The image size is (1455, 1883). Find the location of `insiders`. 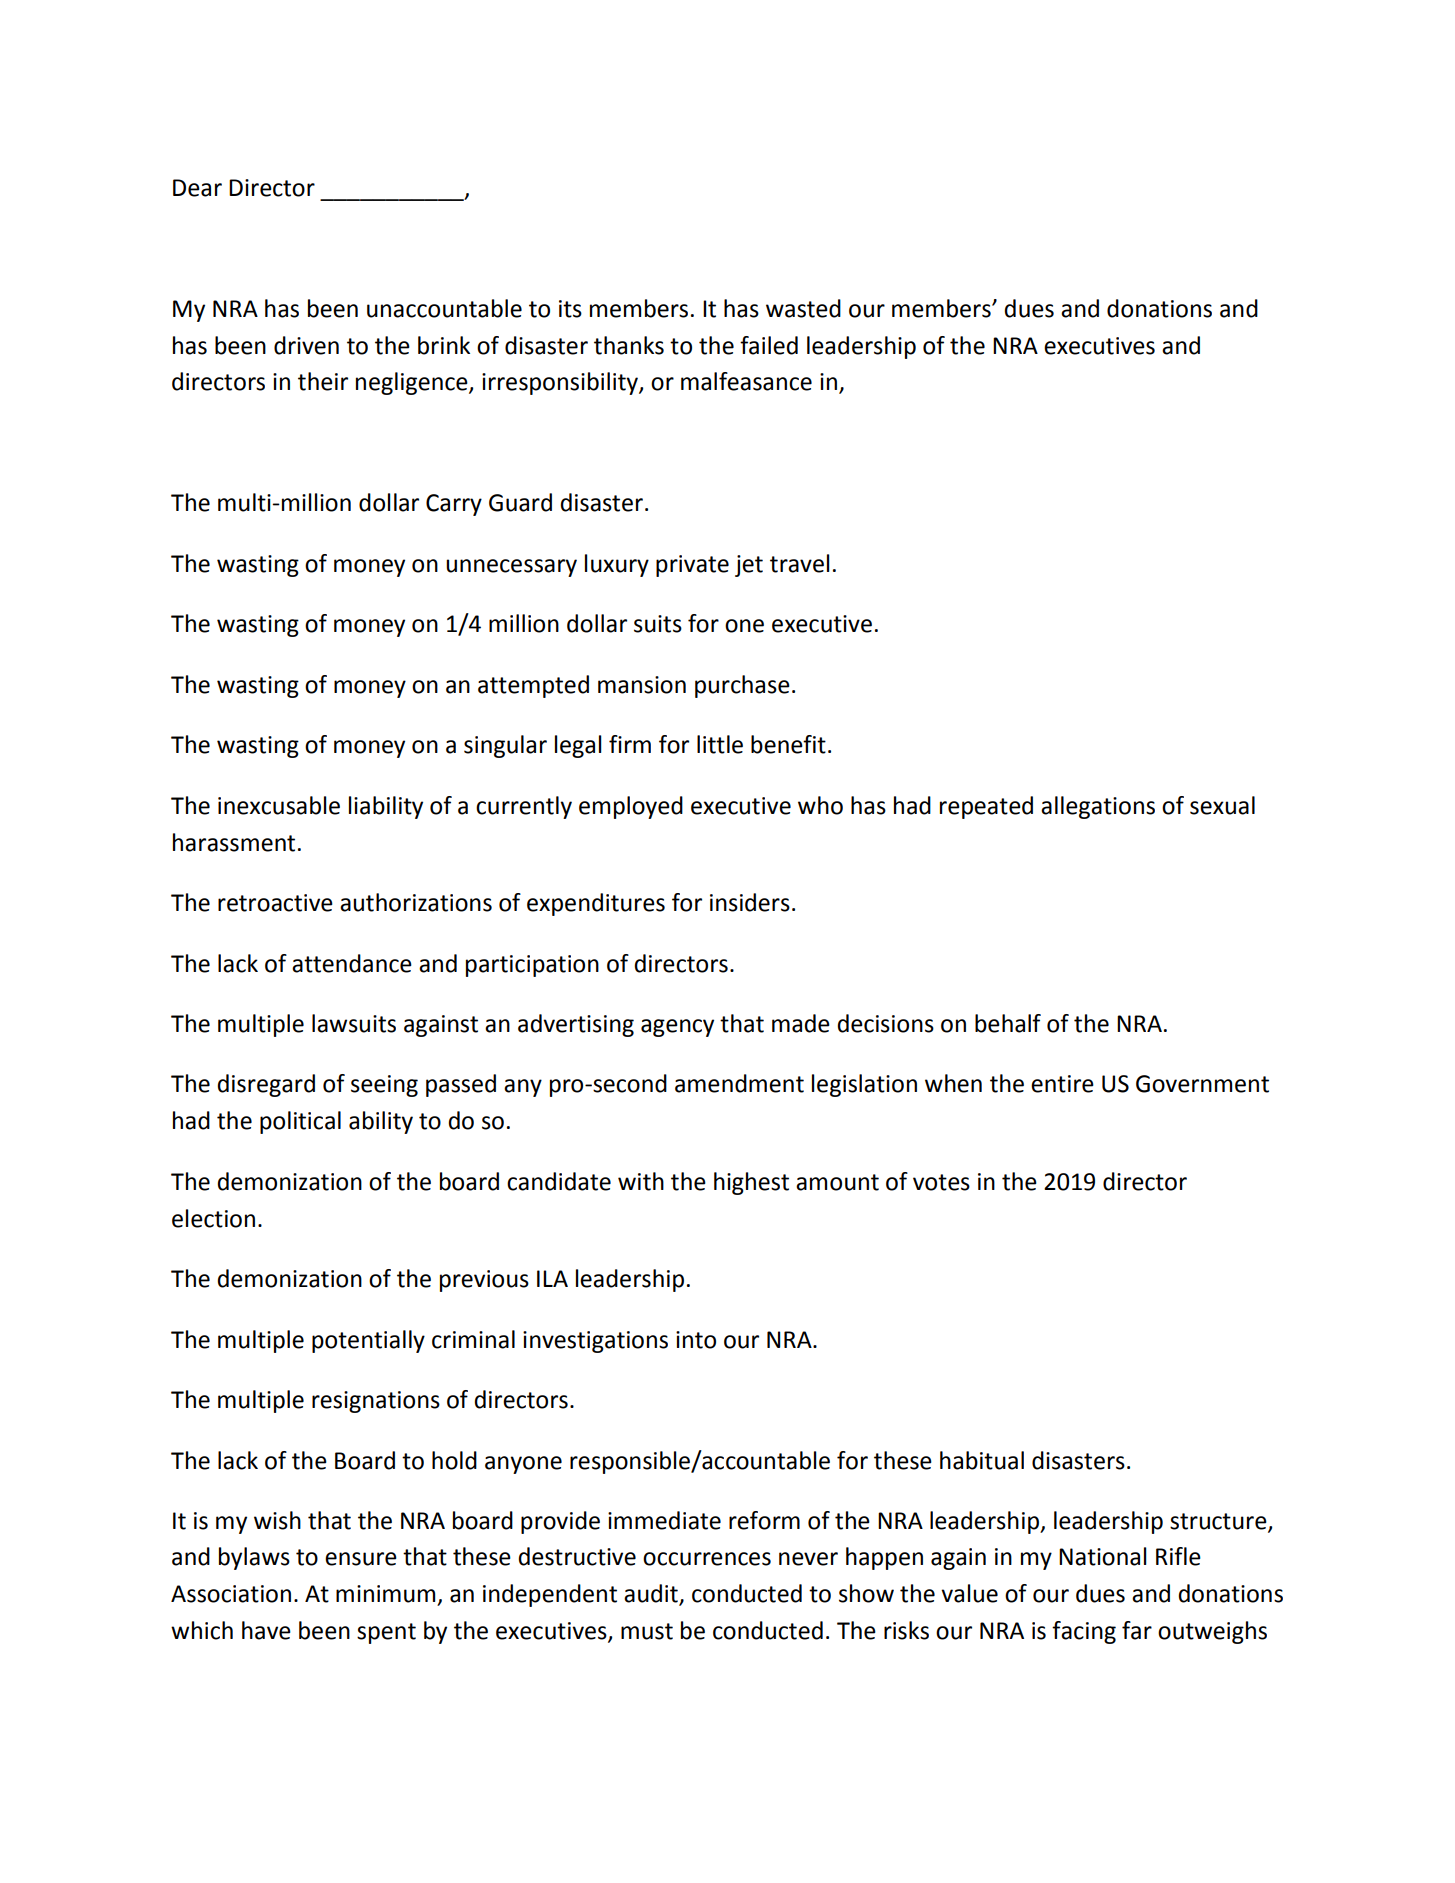

insiders is located at coordinates (750, 902).
